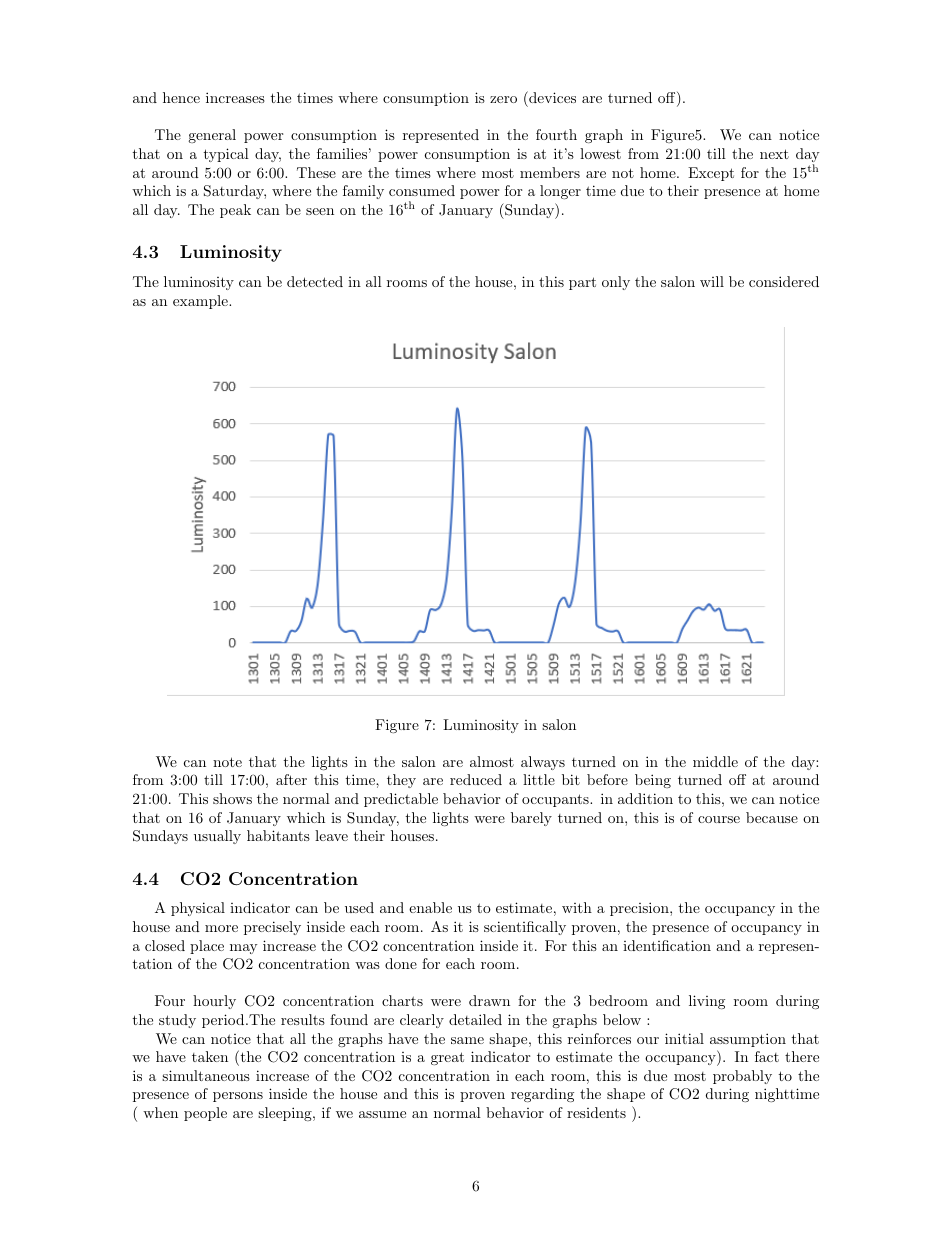 Image resolution: width=952 pixels, height=1233 pixels. What do you see at coordinates (712, 281) in the screenshot?
I see `will` at bounding box center [712, 281].
